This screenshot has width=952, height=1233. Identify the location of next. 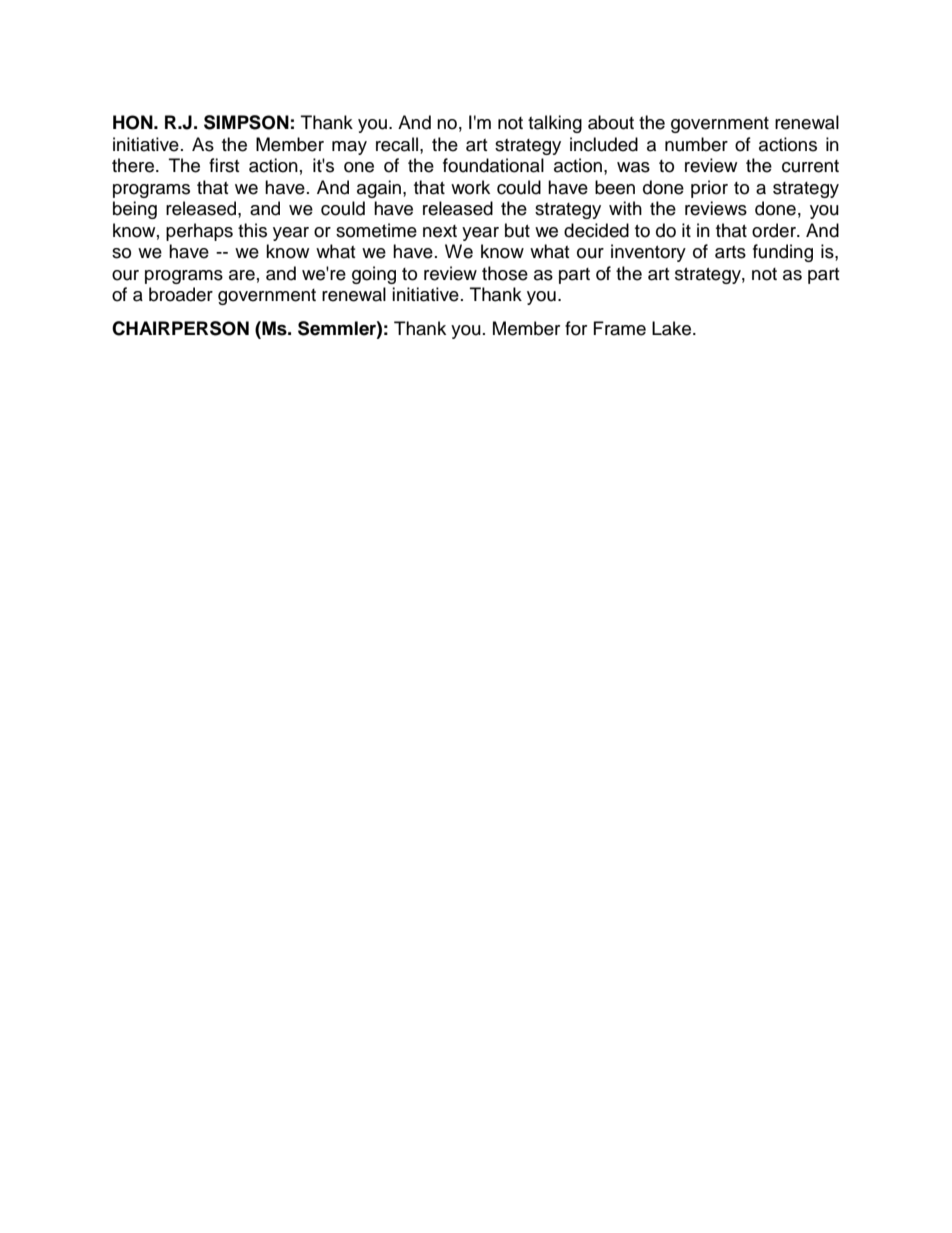
(440, 231).
